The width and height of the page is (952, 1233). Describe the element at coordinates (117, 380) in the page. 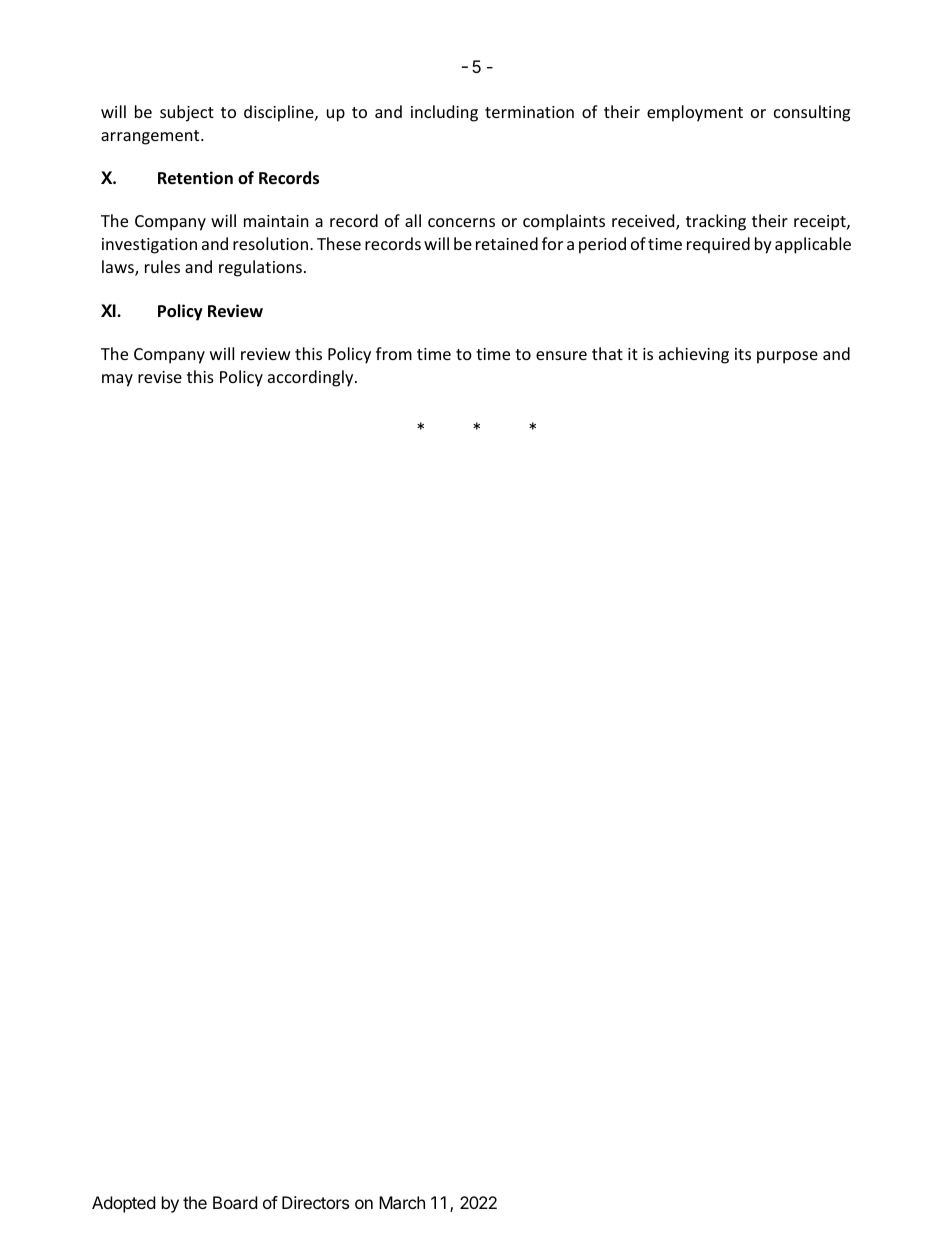

I see `may` at that location.
